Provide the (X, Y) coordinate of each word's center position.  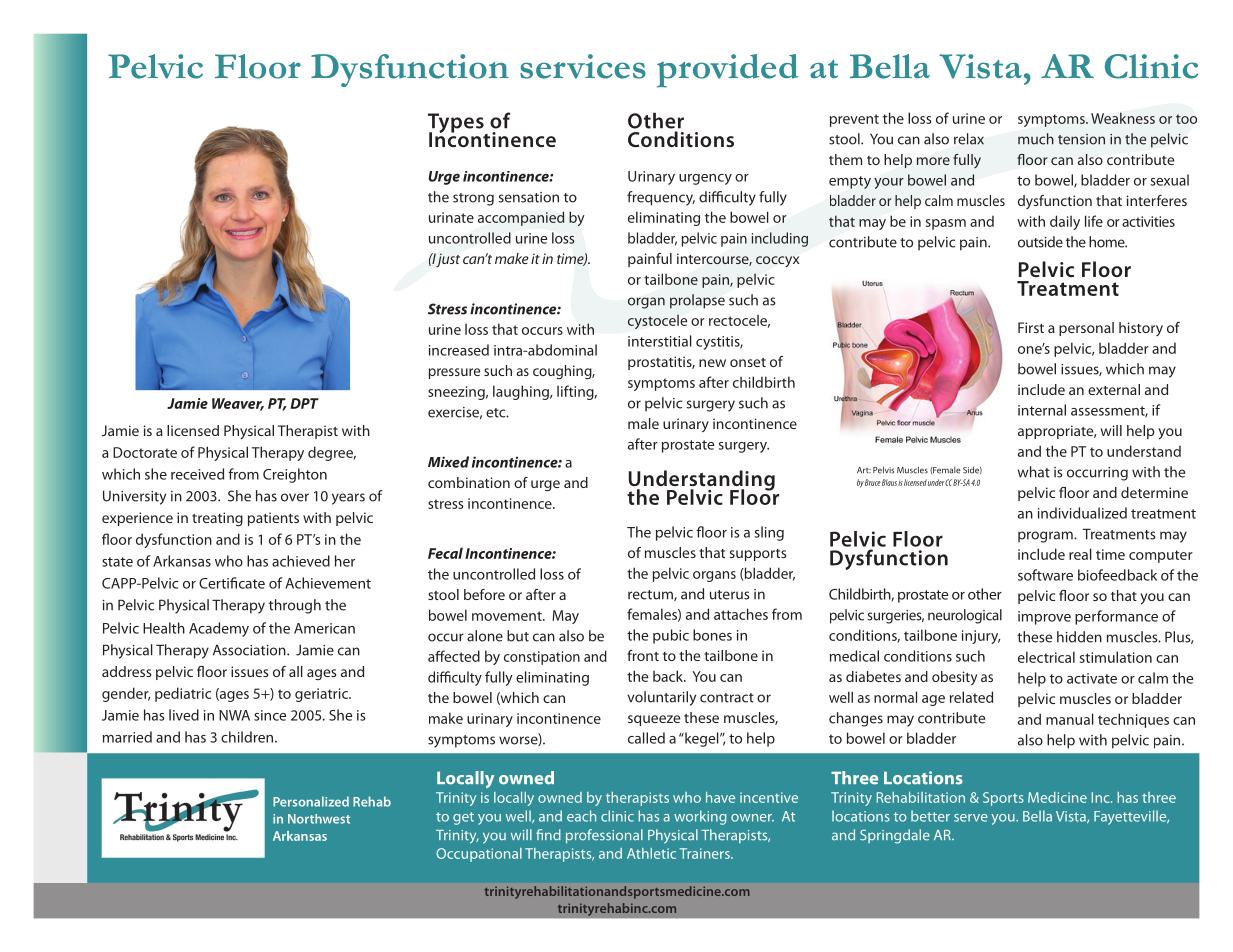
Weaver (238, 404)
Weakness (1123, 118)
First (1031, 327)
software (1045, 575)
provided (727, 71)
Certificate (232, 583)
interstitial (660, 341)
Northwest (319, 819)
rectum (651, 595)
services (583, 66)
